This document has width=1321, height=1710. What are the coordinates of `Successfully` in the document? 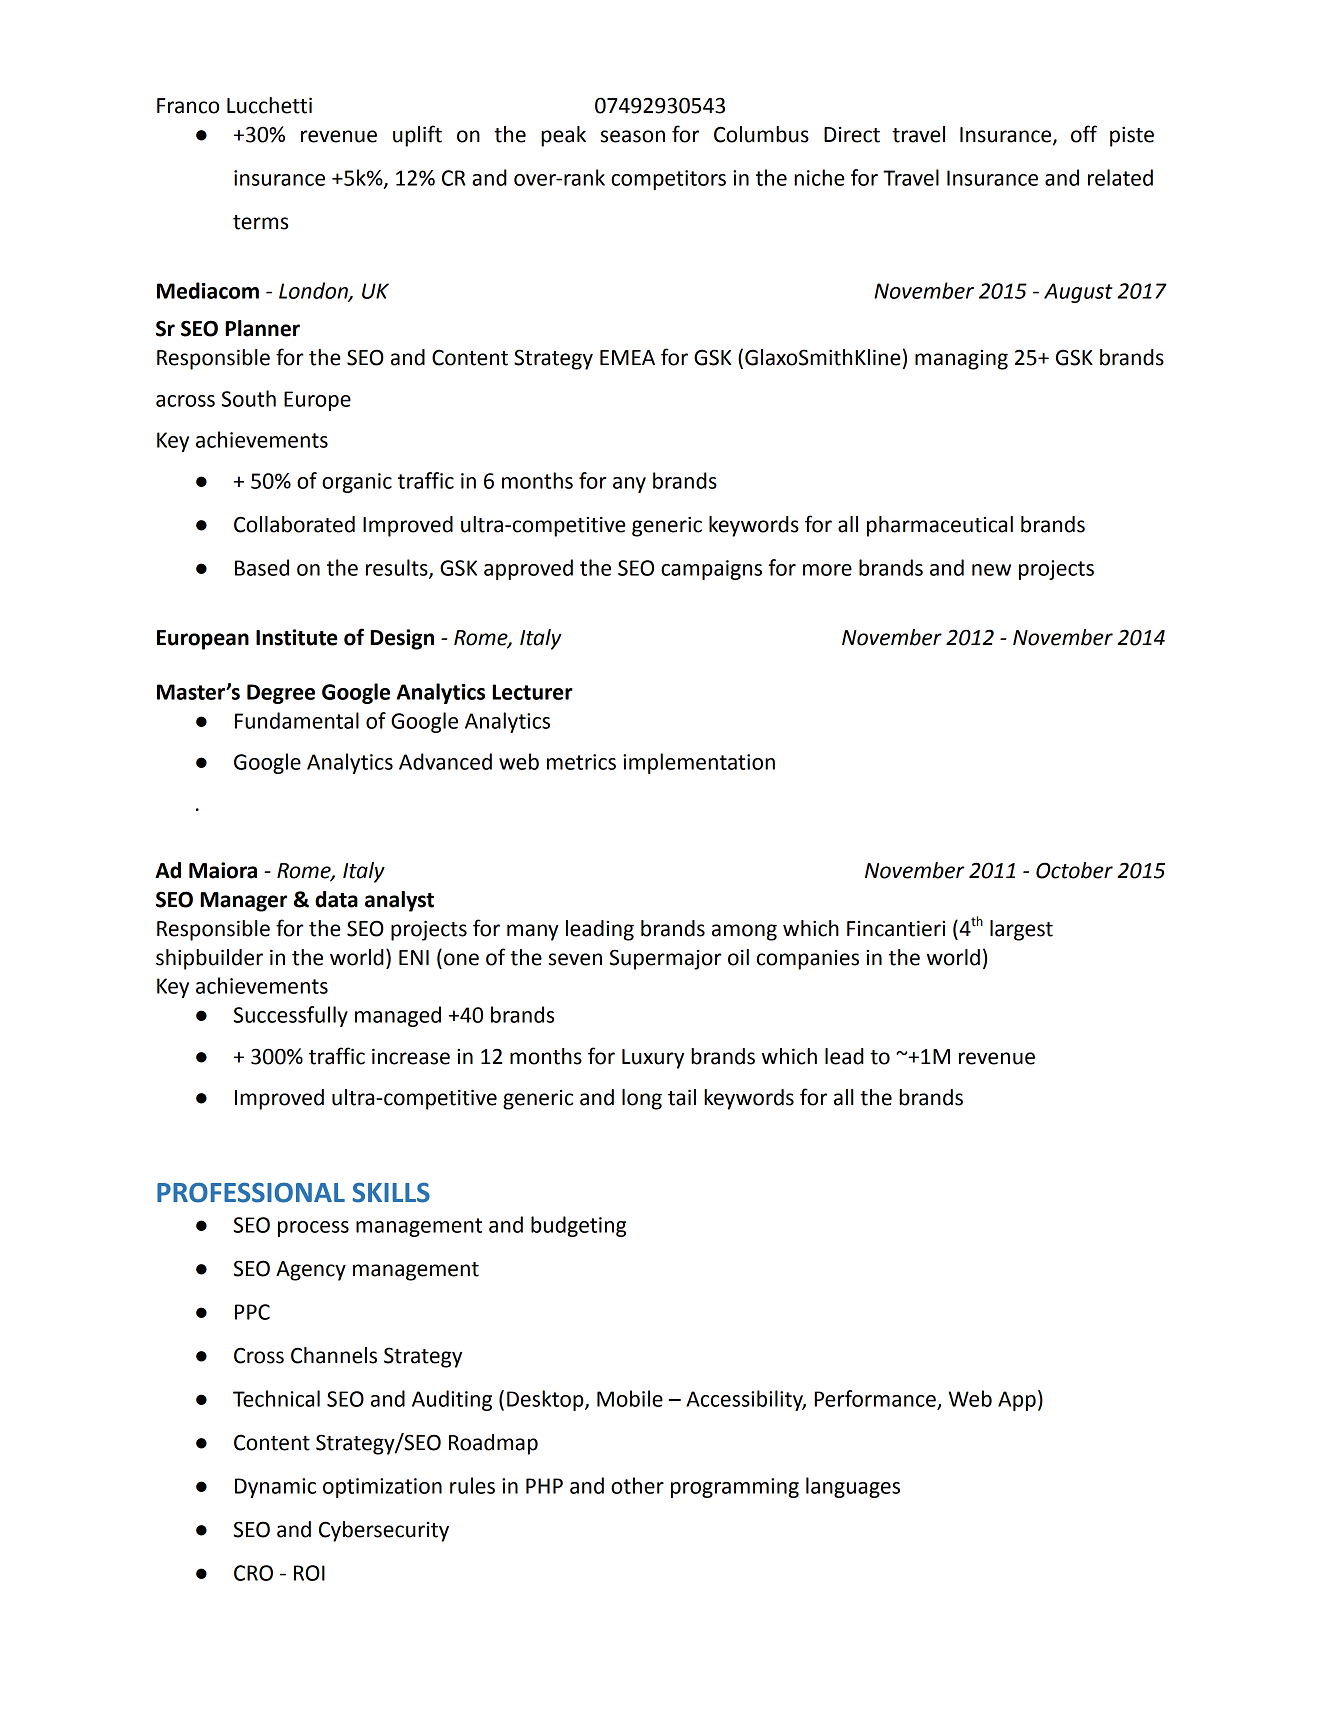 It's located at (291, 1016).
